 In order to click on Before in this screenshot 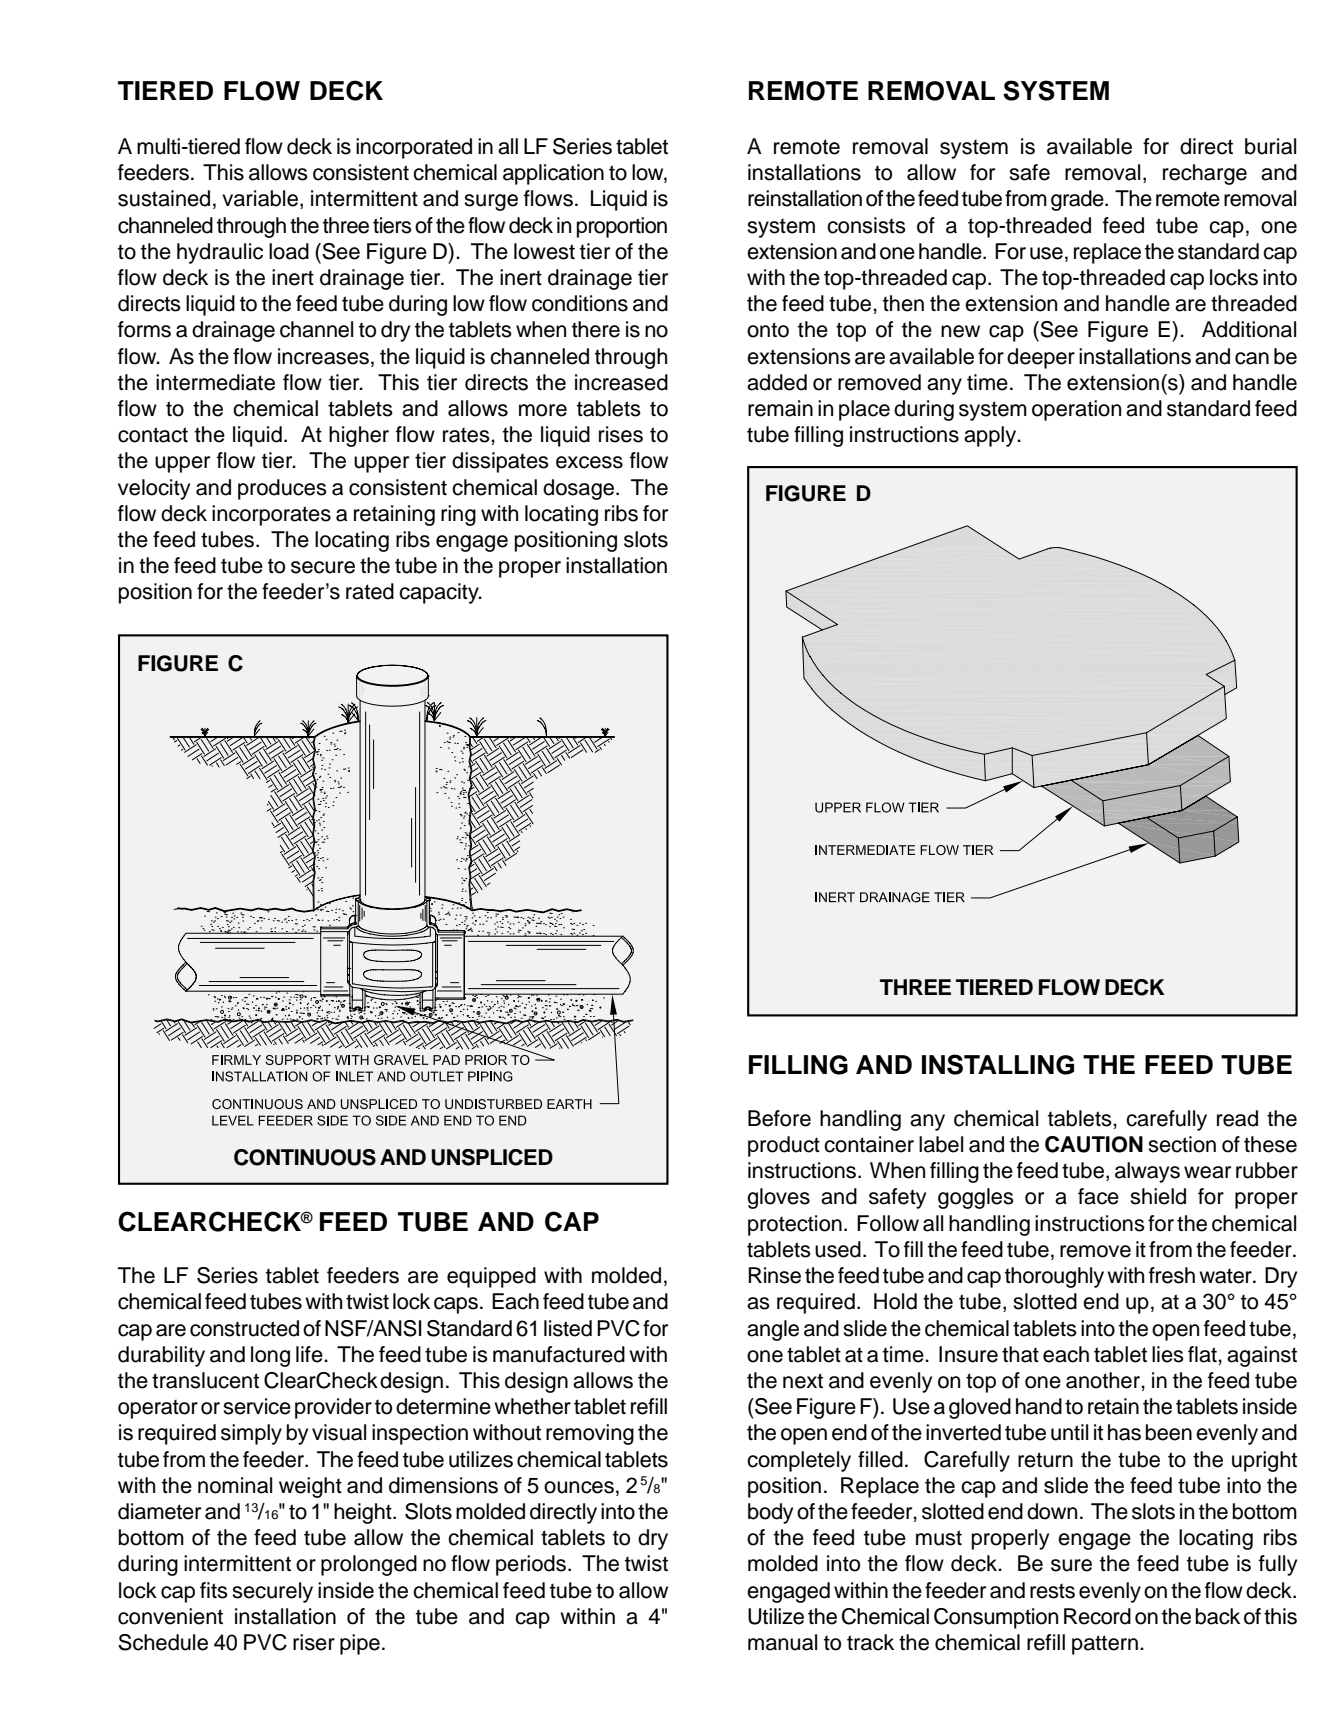, I will do `click(779, 1118)`.
